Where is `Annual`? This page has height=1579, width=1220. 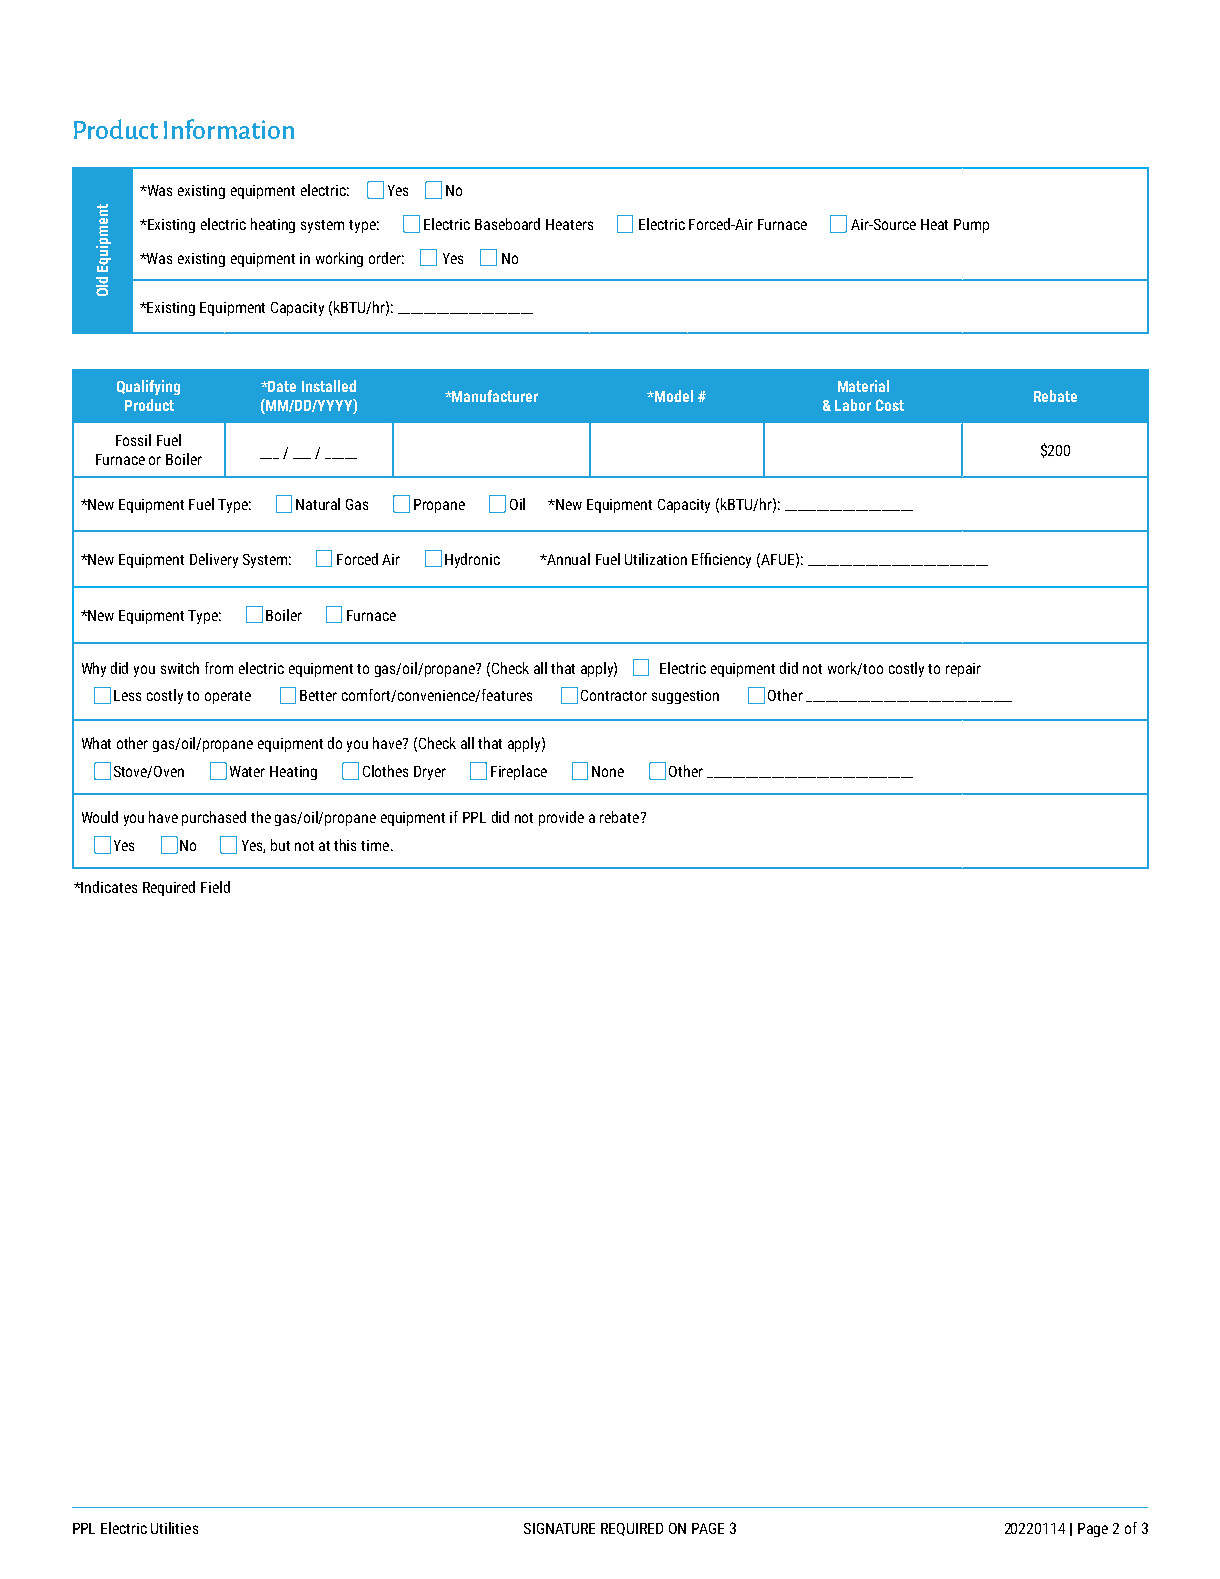
Annual is located at coordinates (568, 559).
